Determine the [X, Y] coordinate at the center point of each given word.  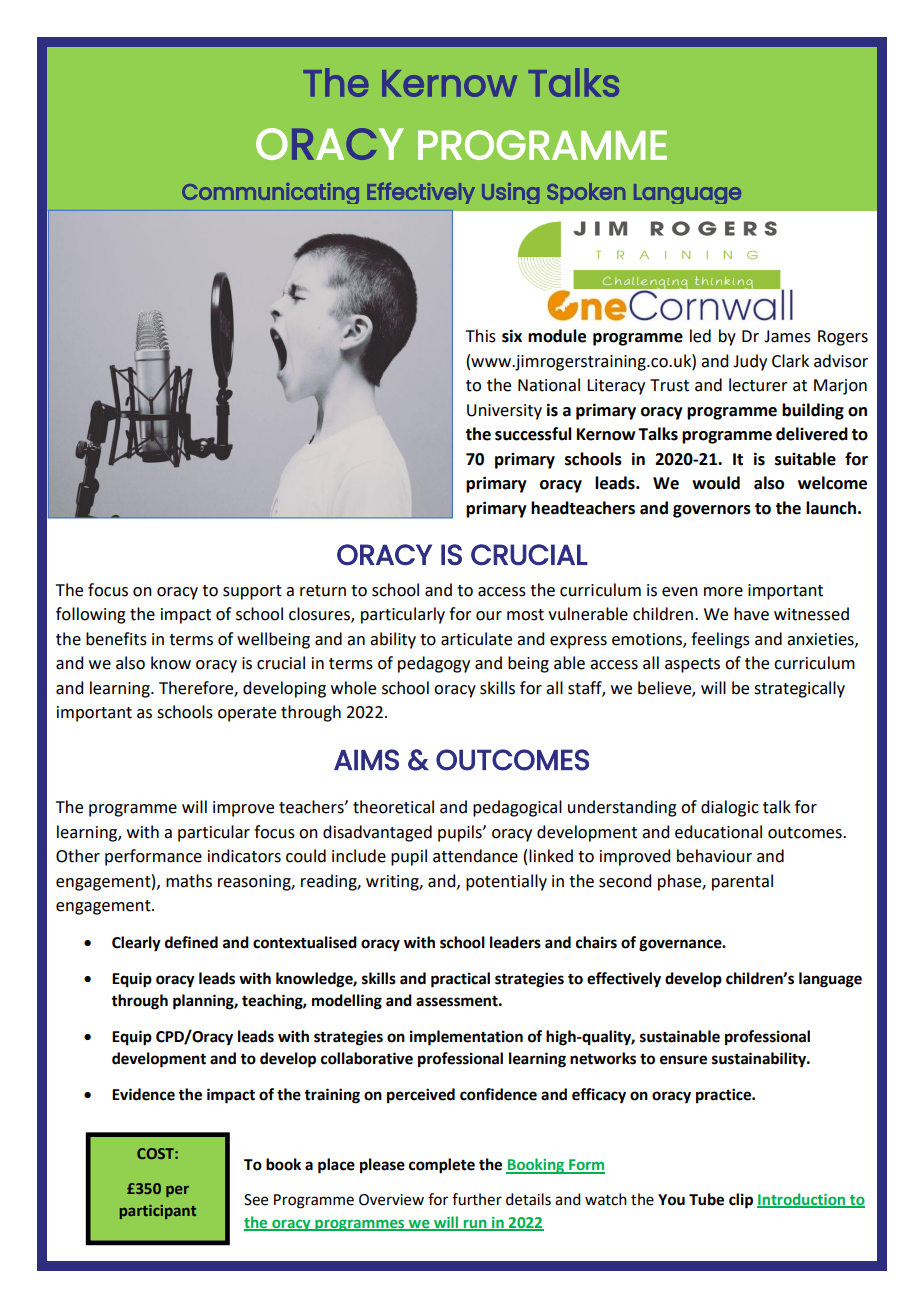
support [252, 592]
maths [189, 881]
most [525, 615]
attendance [475, 856]
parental [742, 882]
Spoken [586, 193]
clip [741, 1201]
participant [158, 1212]
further [477, 1199]
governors [712, 511]
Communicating [270, 193]
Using [510, 193]
